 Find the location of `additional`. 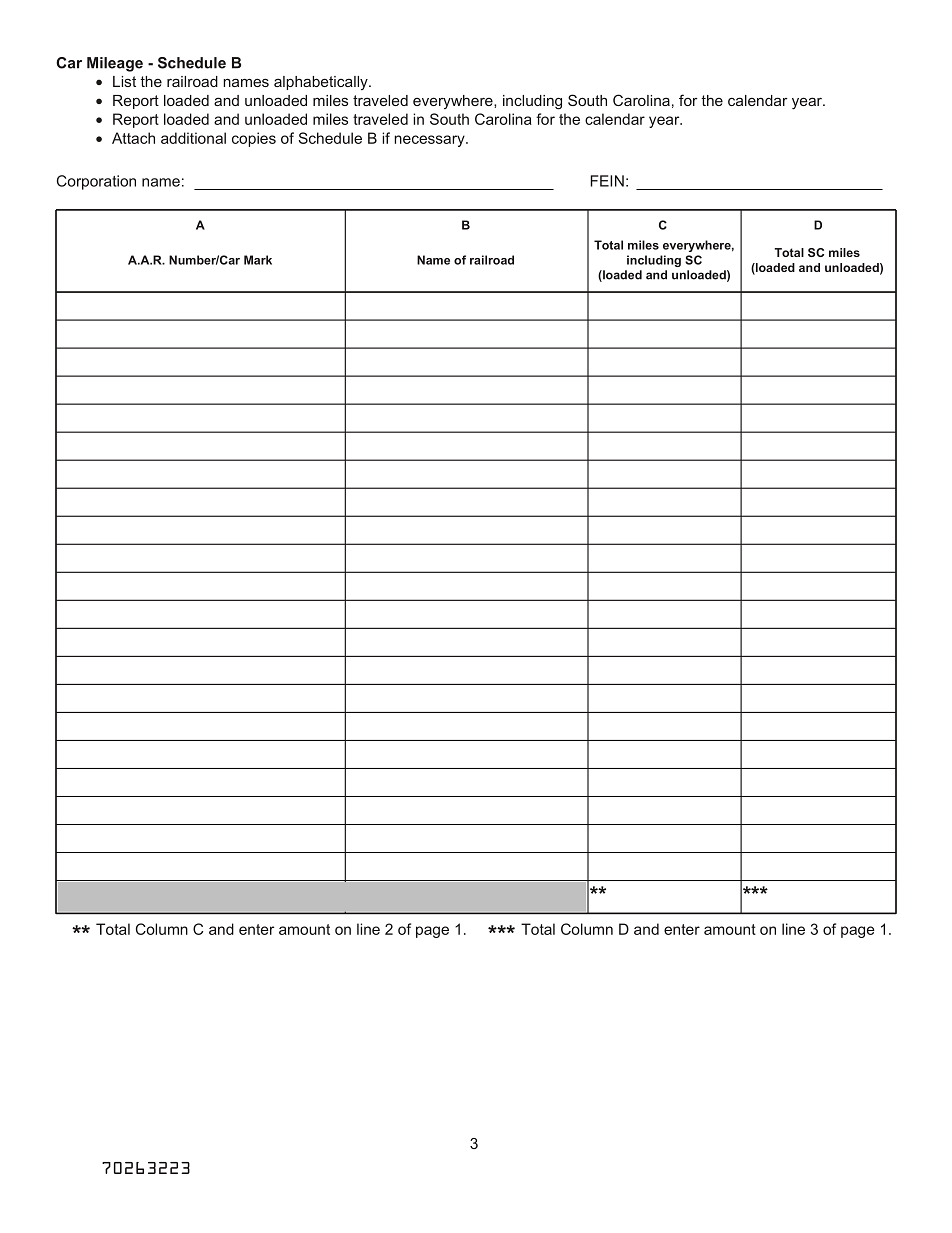

additional is located at coordinates (193, 138).
